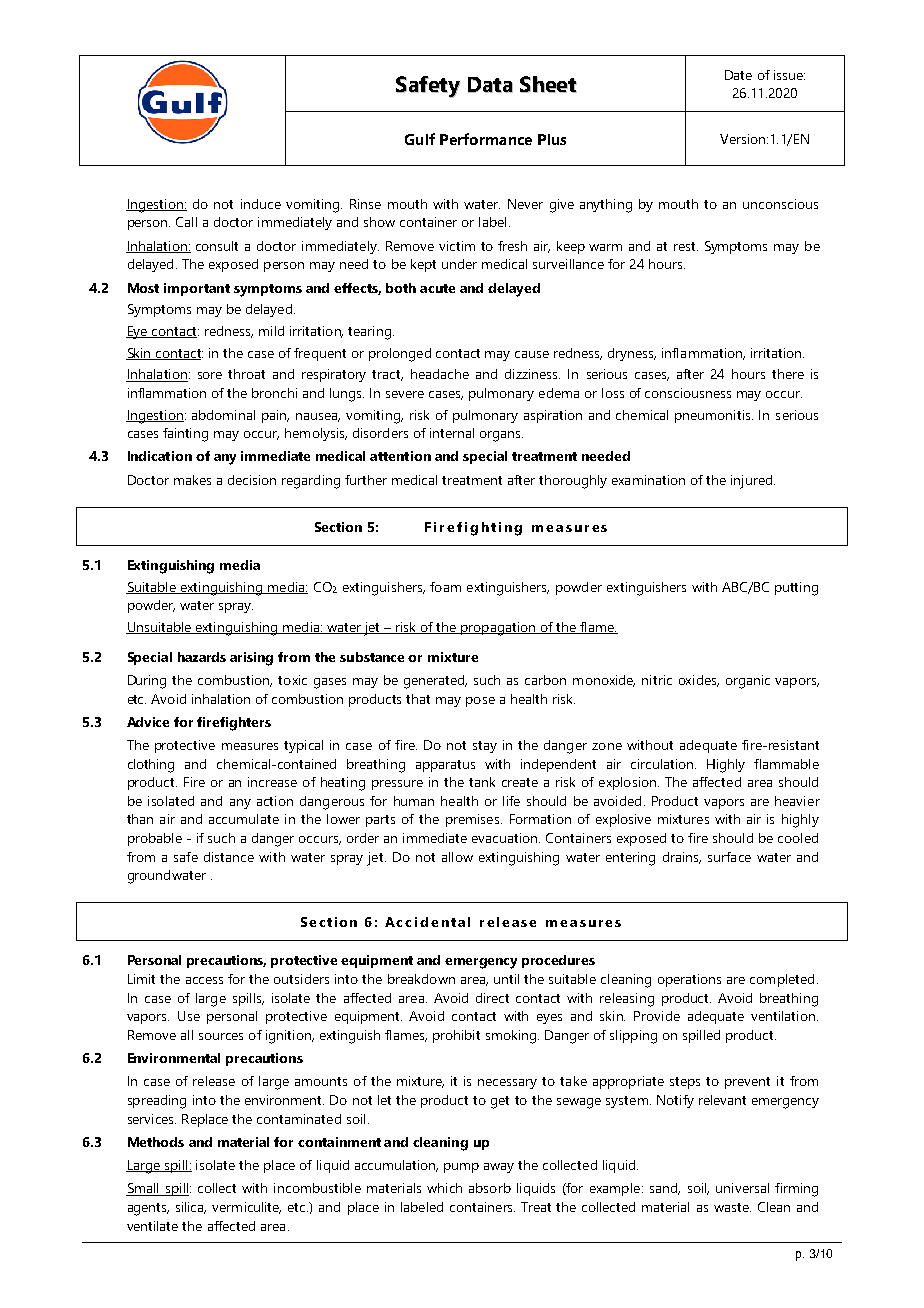 The width and height of the document is (924, 1308). What do you see at coordinates (246, 1208) in the document?
I see `vermiculite` at bounding box center [246, 1208].
